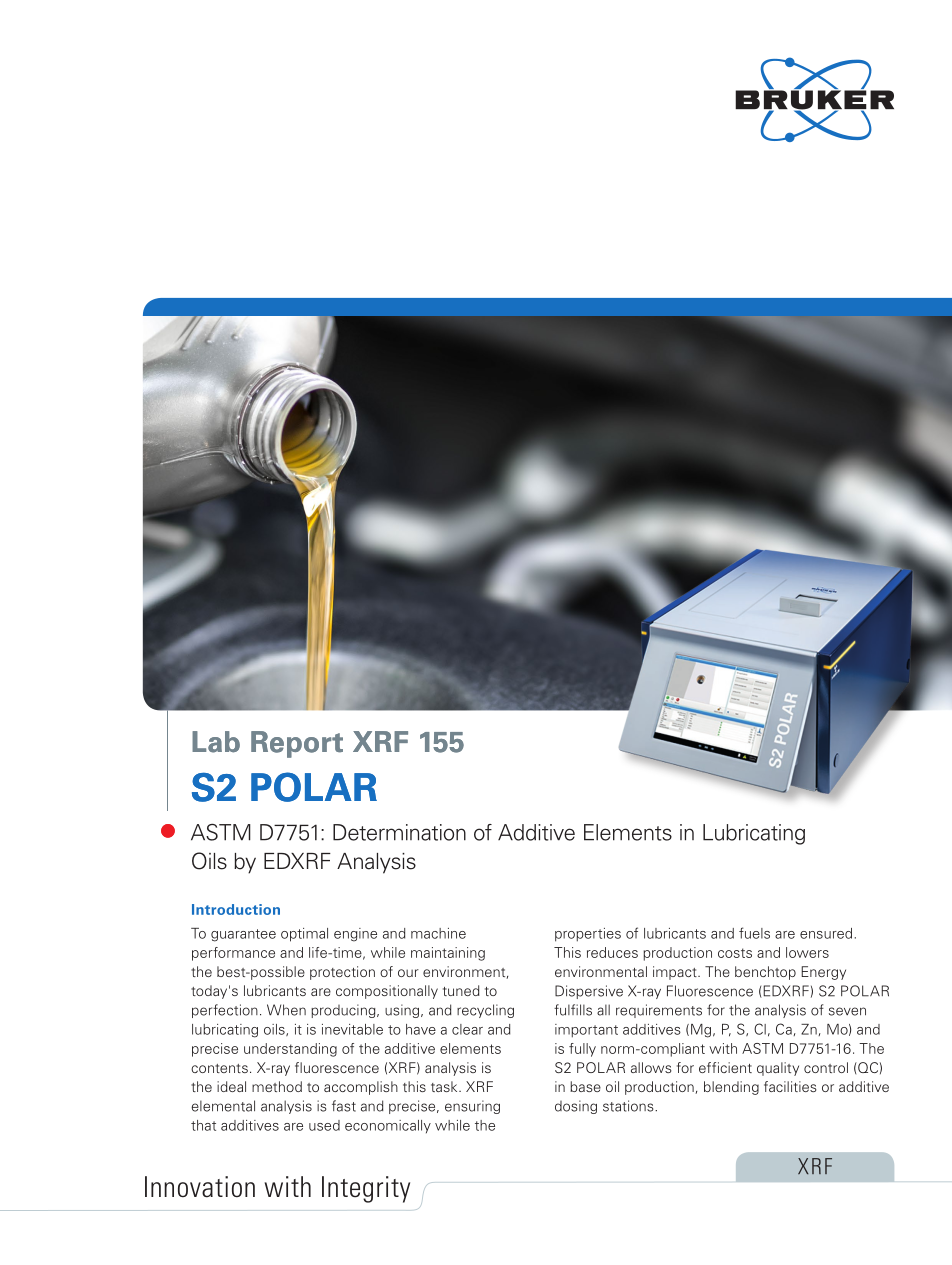  What do you see at coordinates (588, 935) in the page?
I see `properties` at bounding box center [588, 935].
